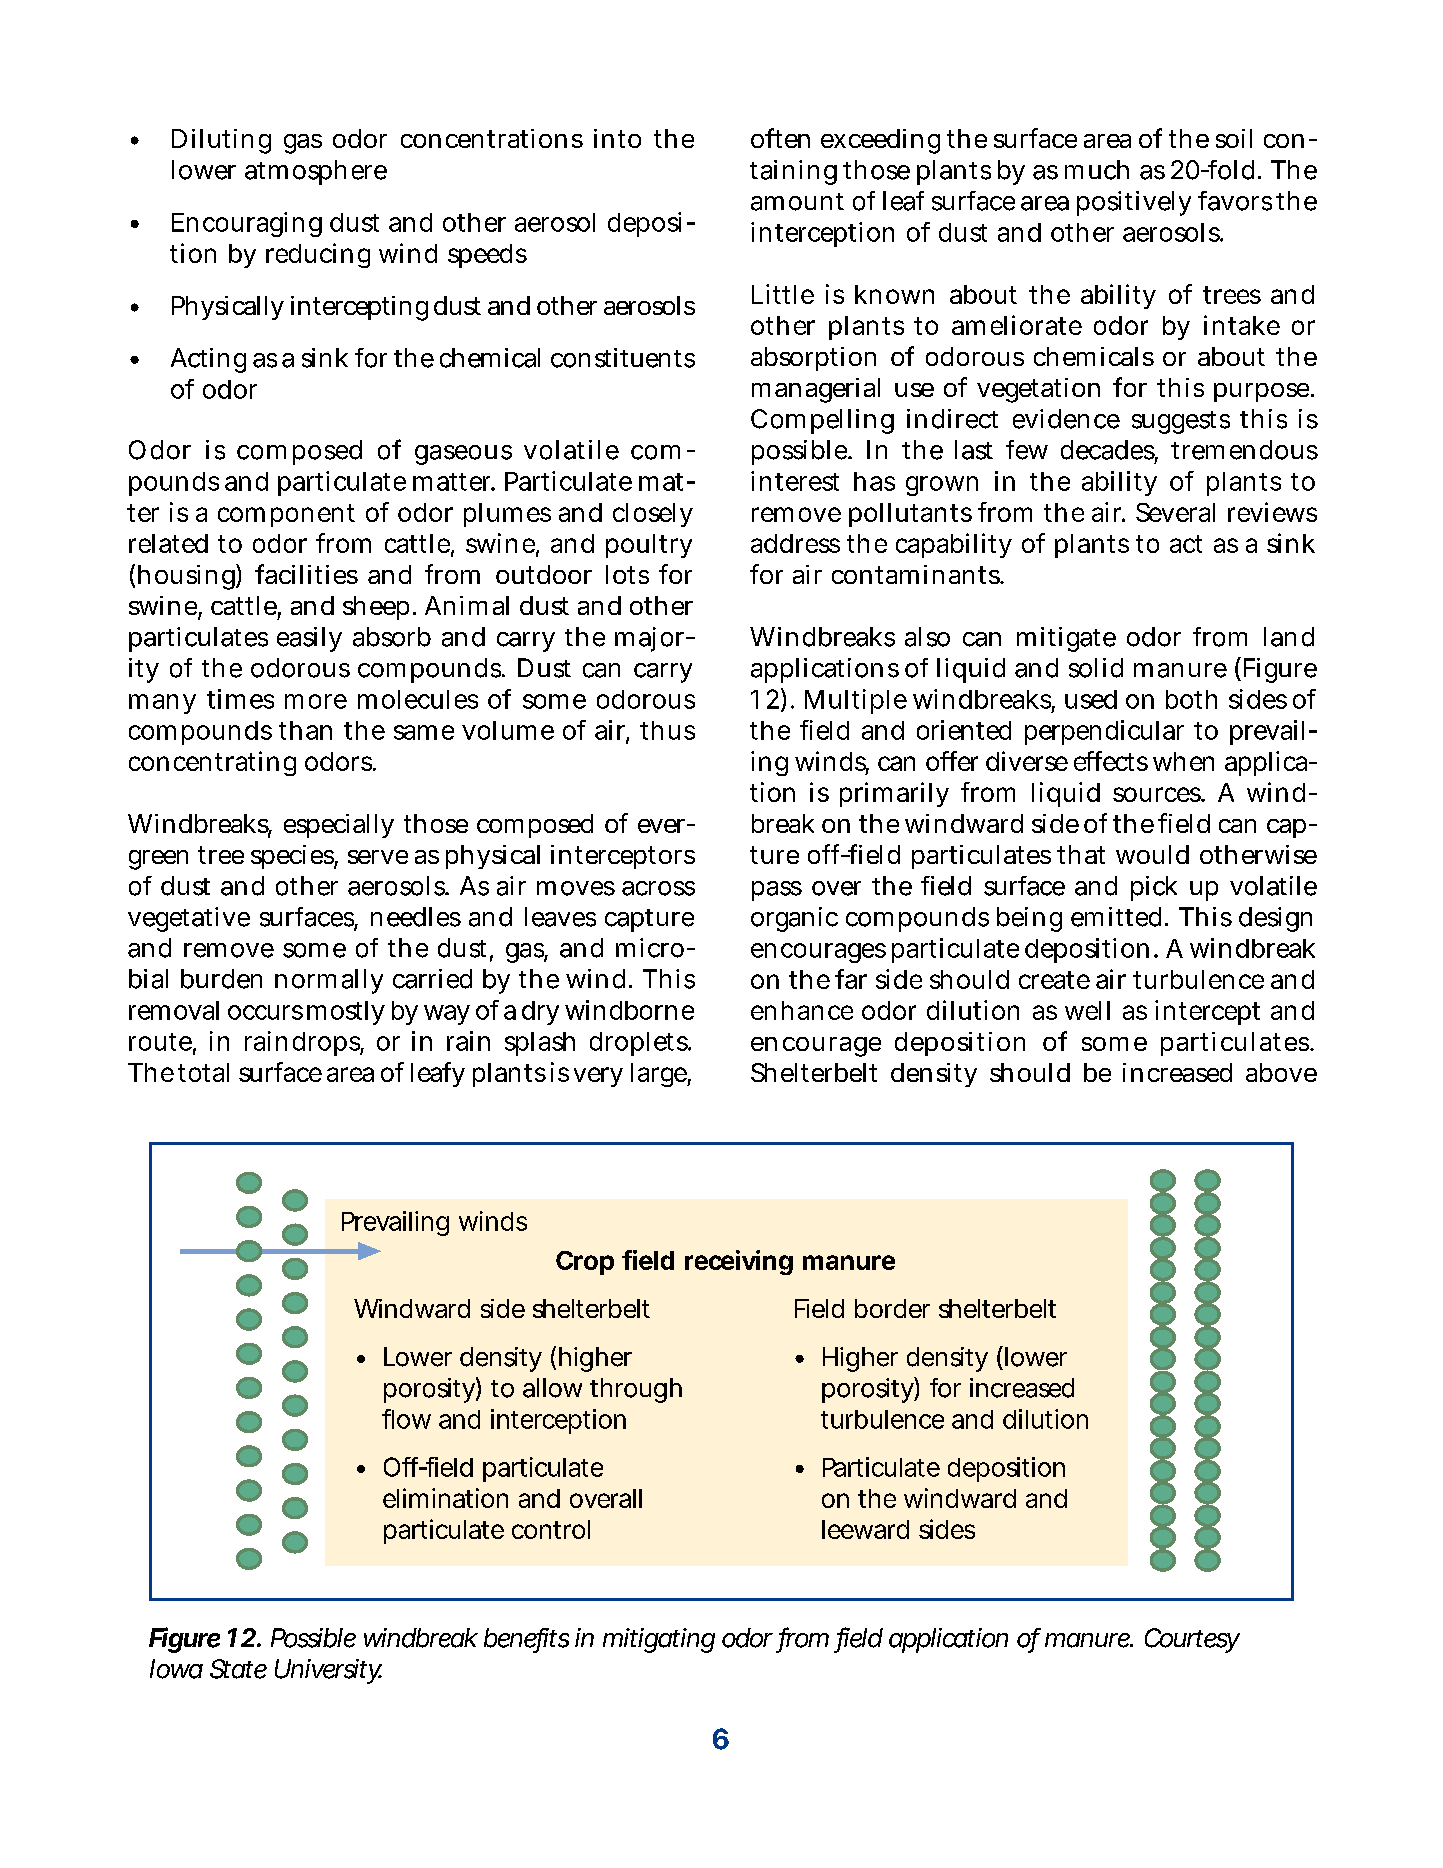  I want to click on amount, so click(797, 202).
